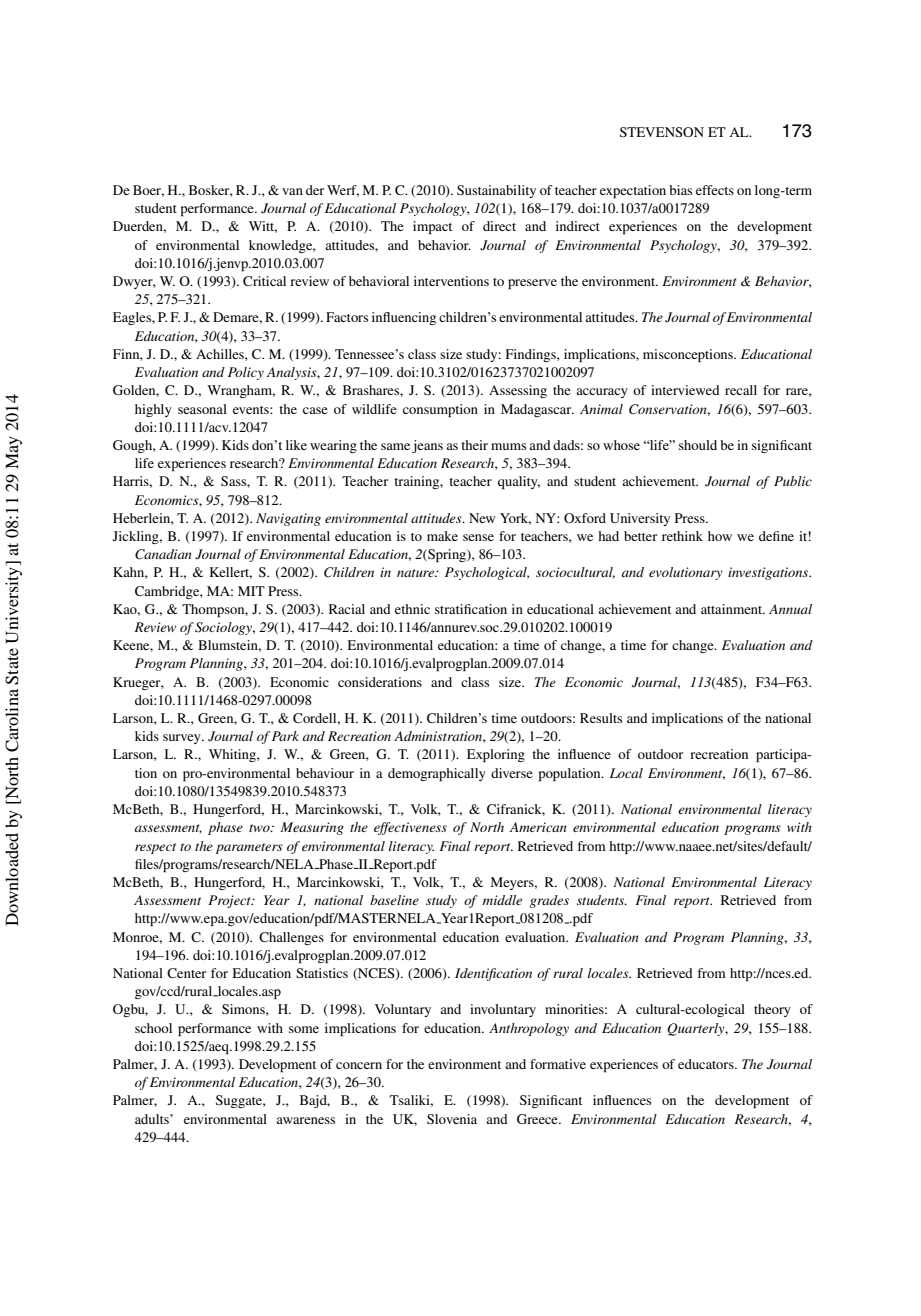  I want to click on Sociology, so click(225, 628).
